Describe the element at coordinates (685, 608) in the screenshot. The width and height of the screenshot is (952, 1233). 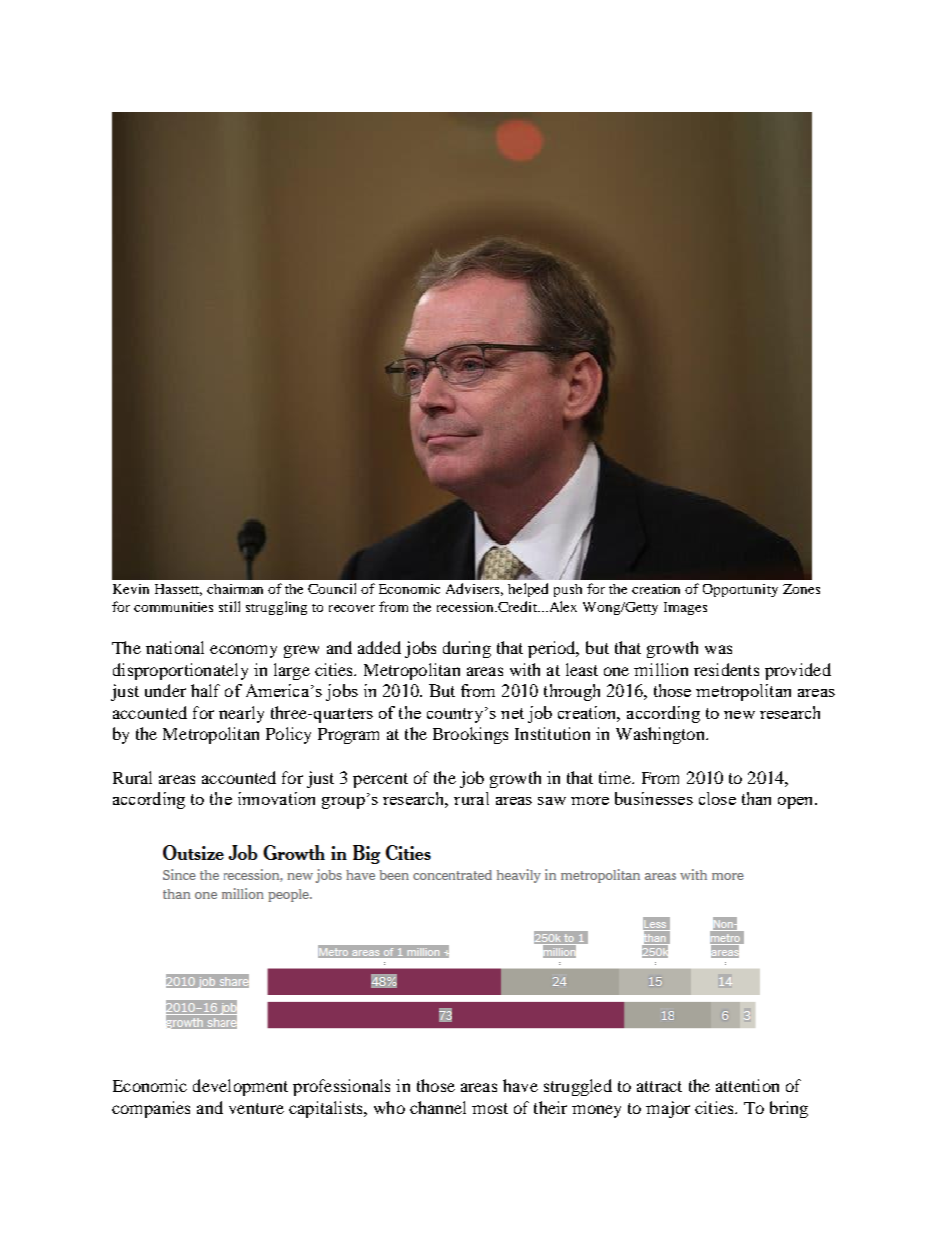
I see `Images` at that location.
